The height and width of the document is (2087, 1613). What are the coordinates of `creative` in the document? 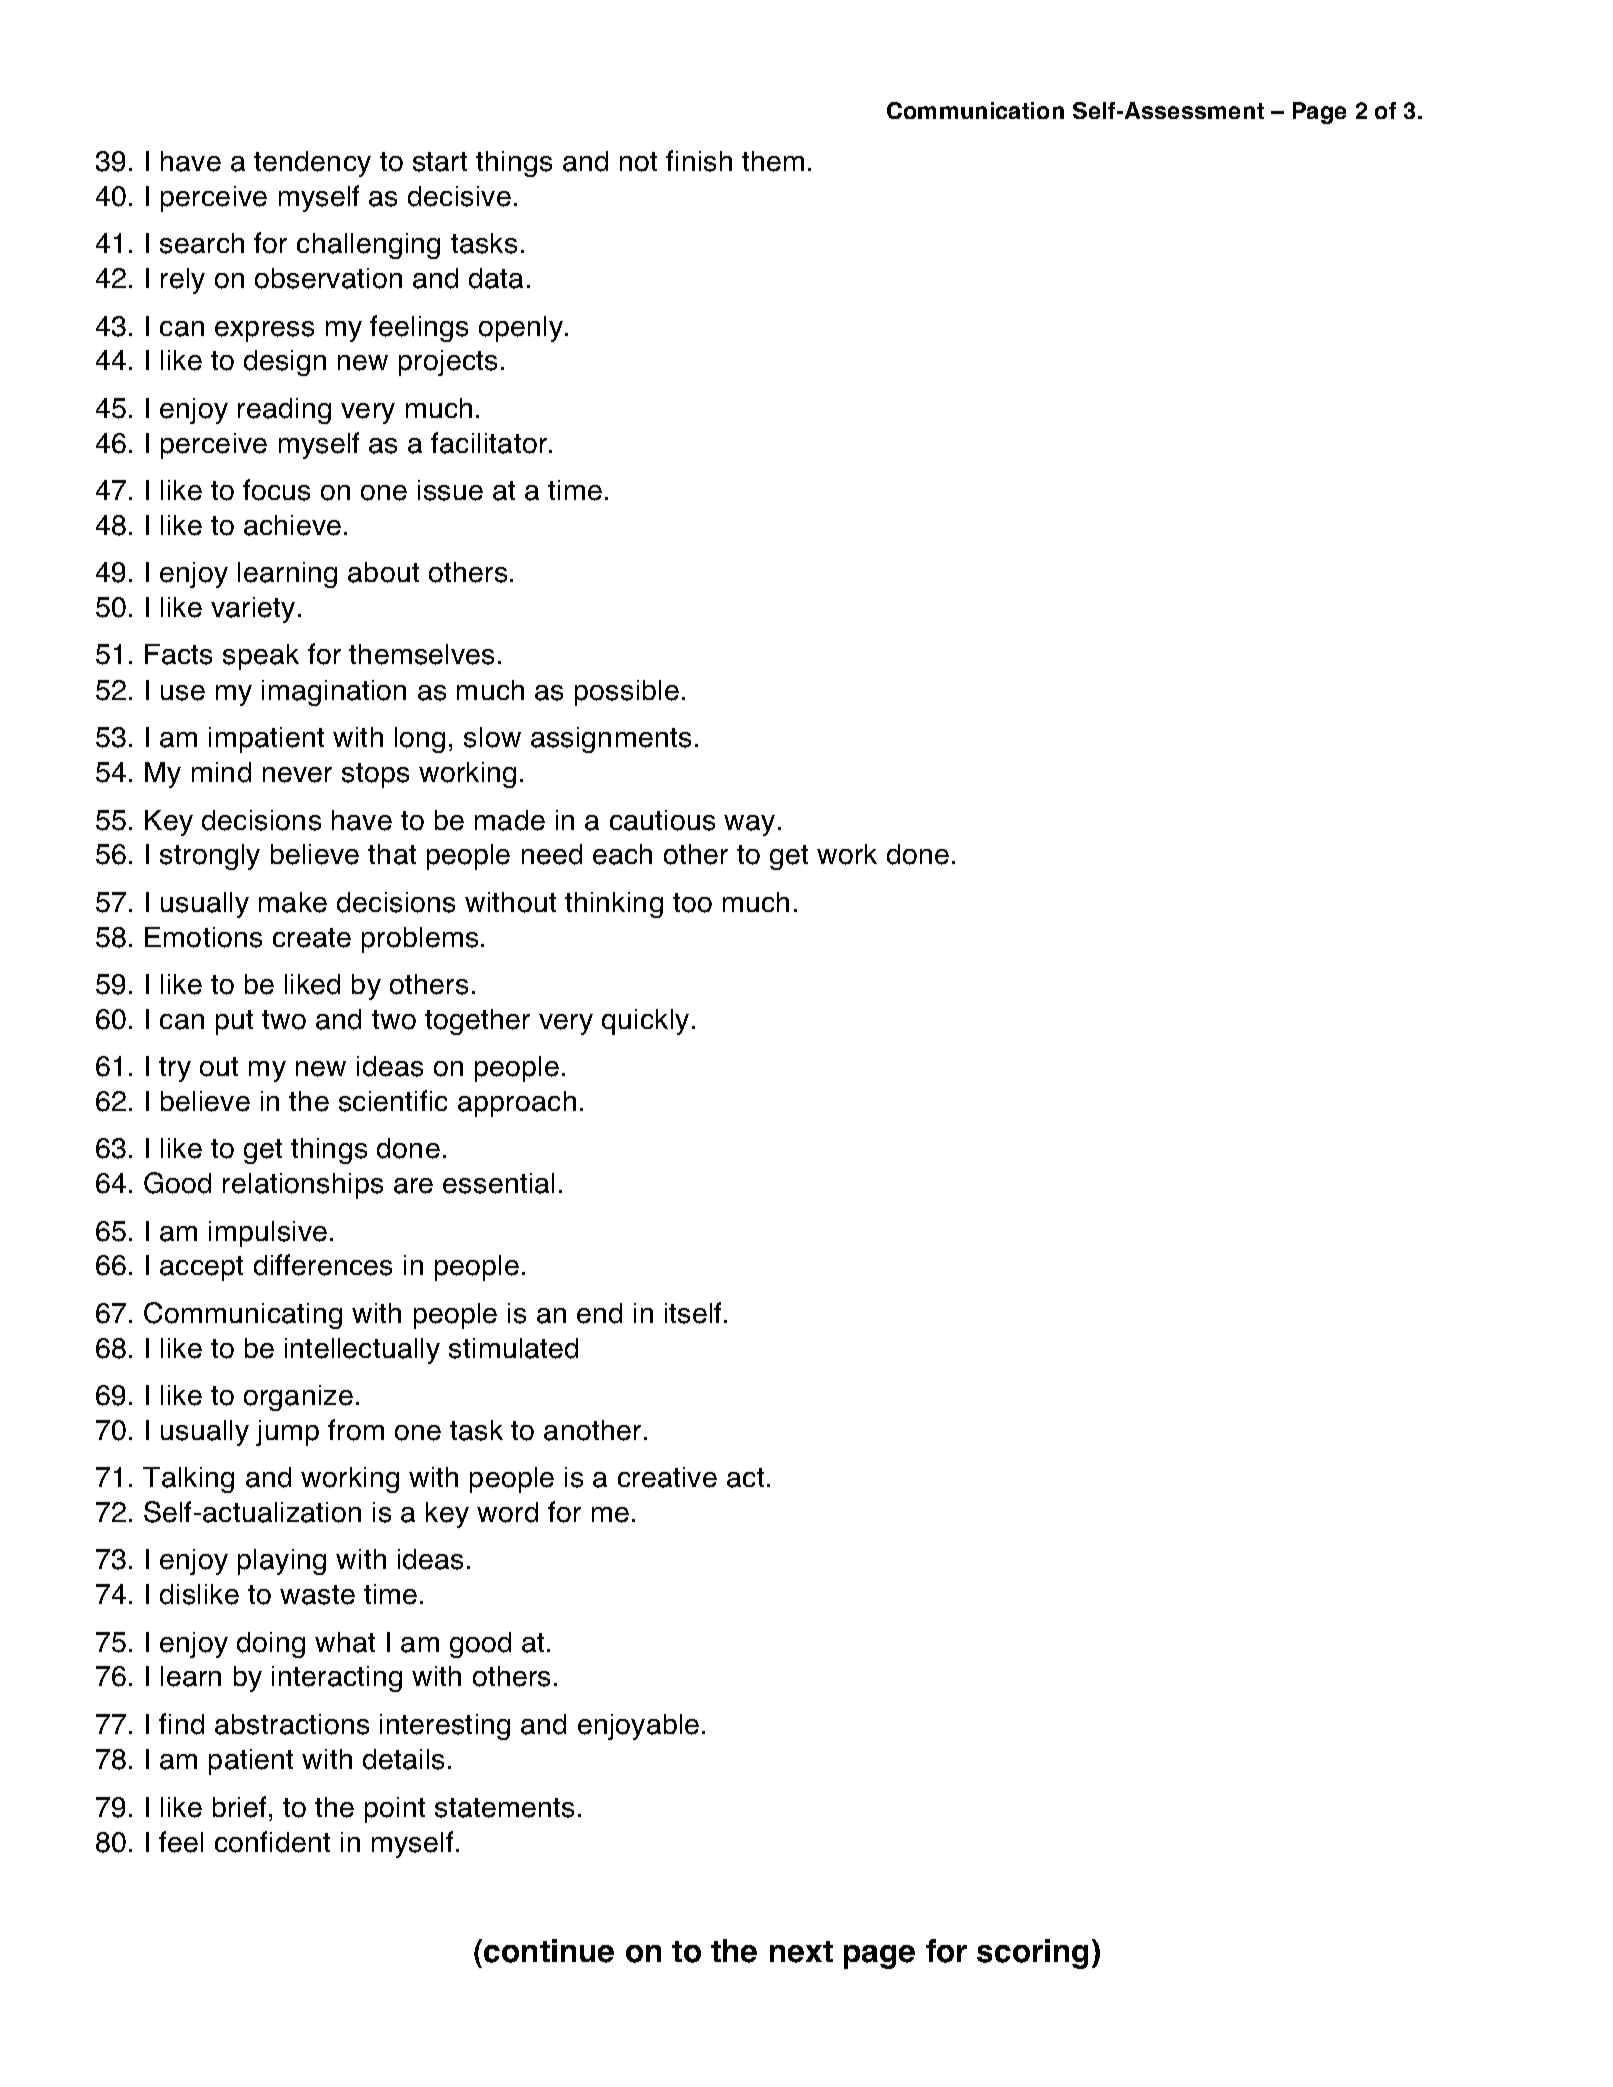 It's located at (667, 1477).
